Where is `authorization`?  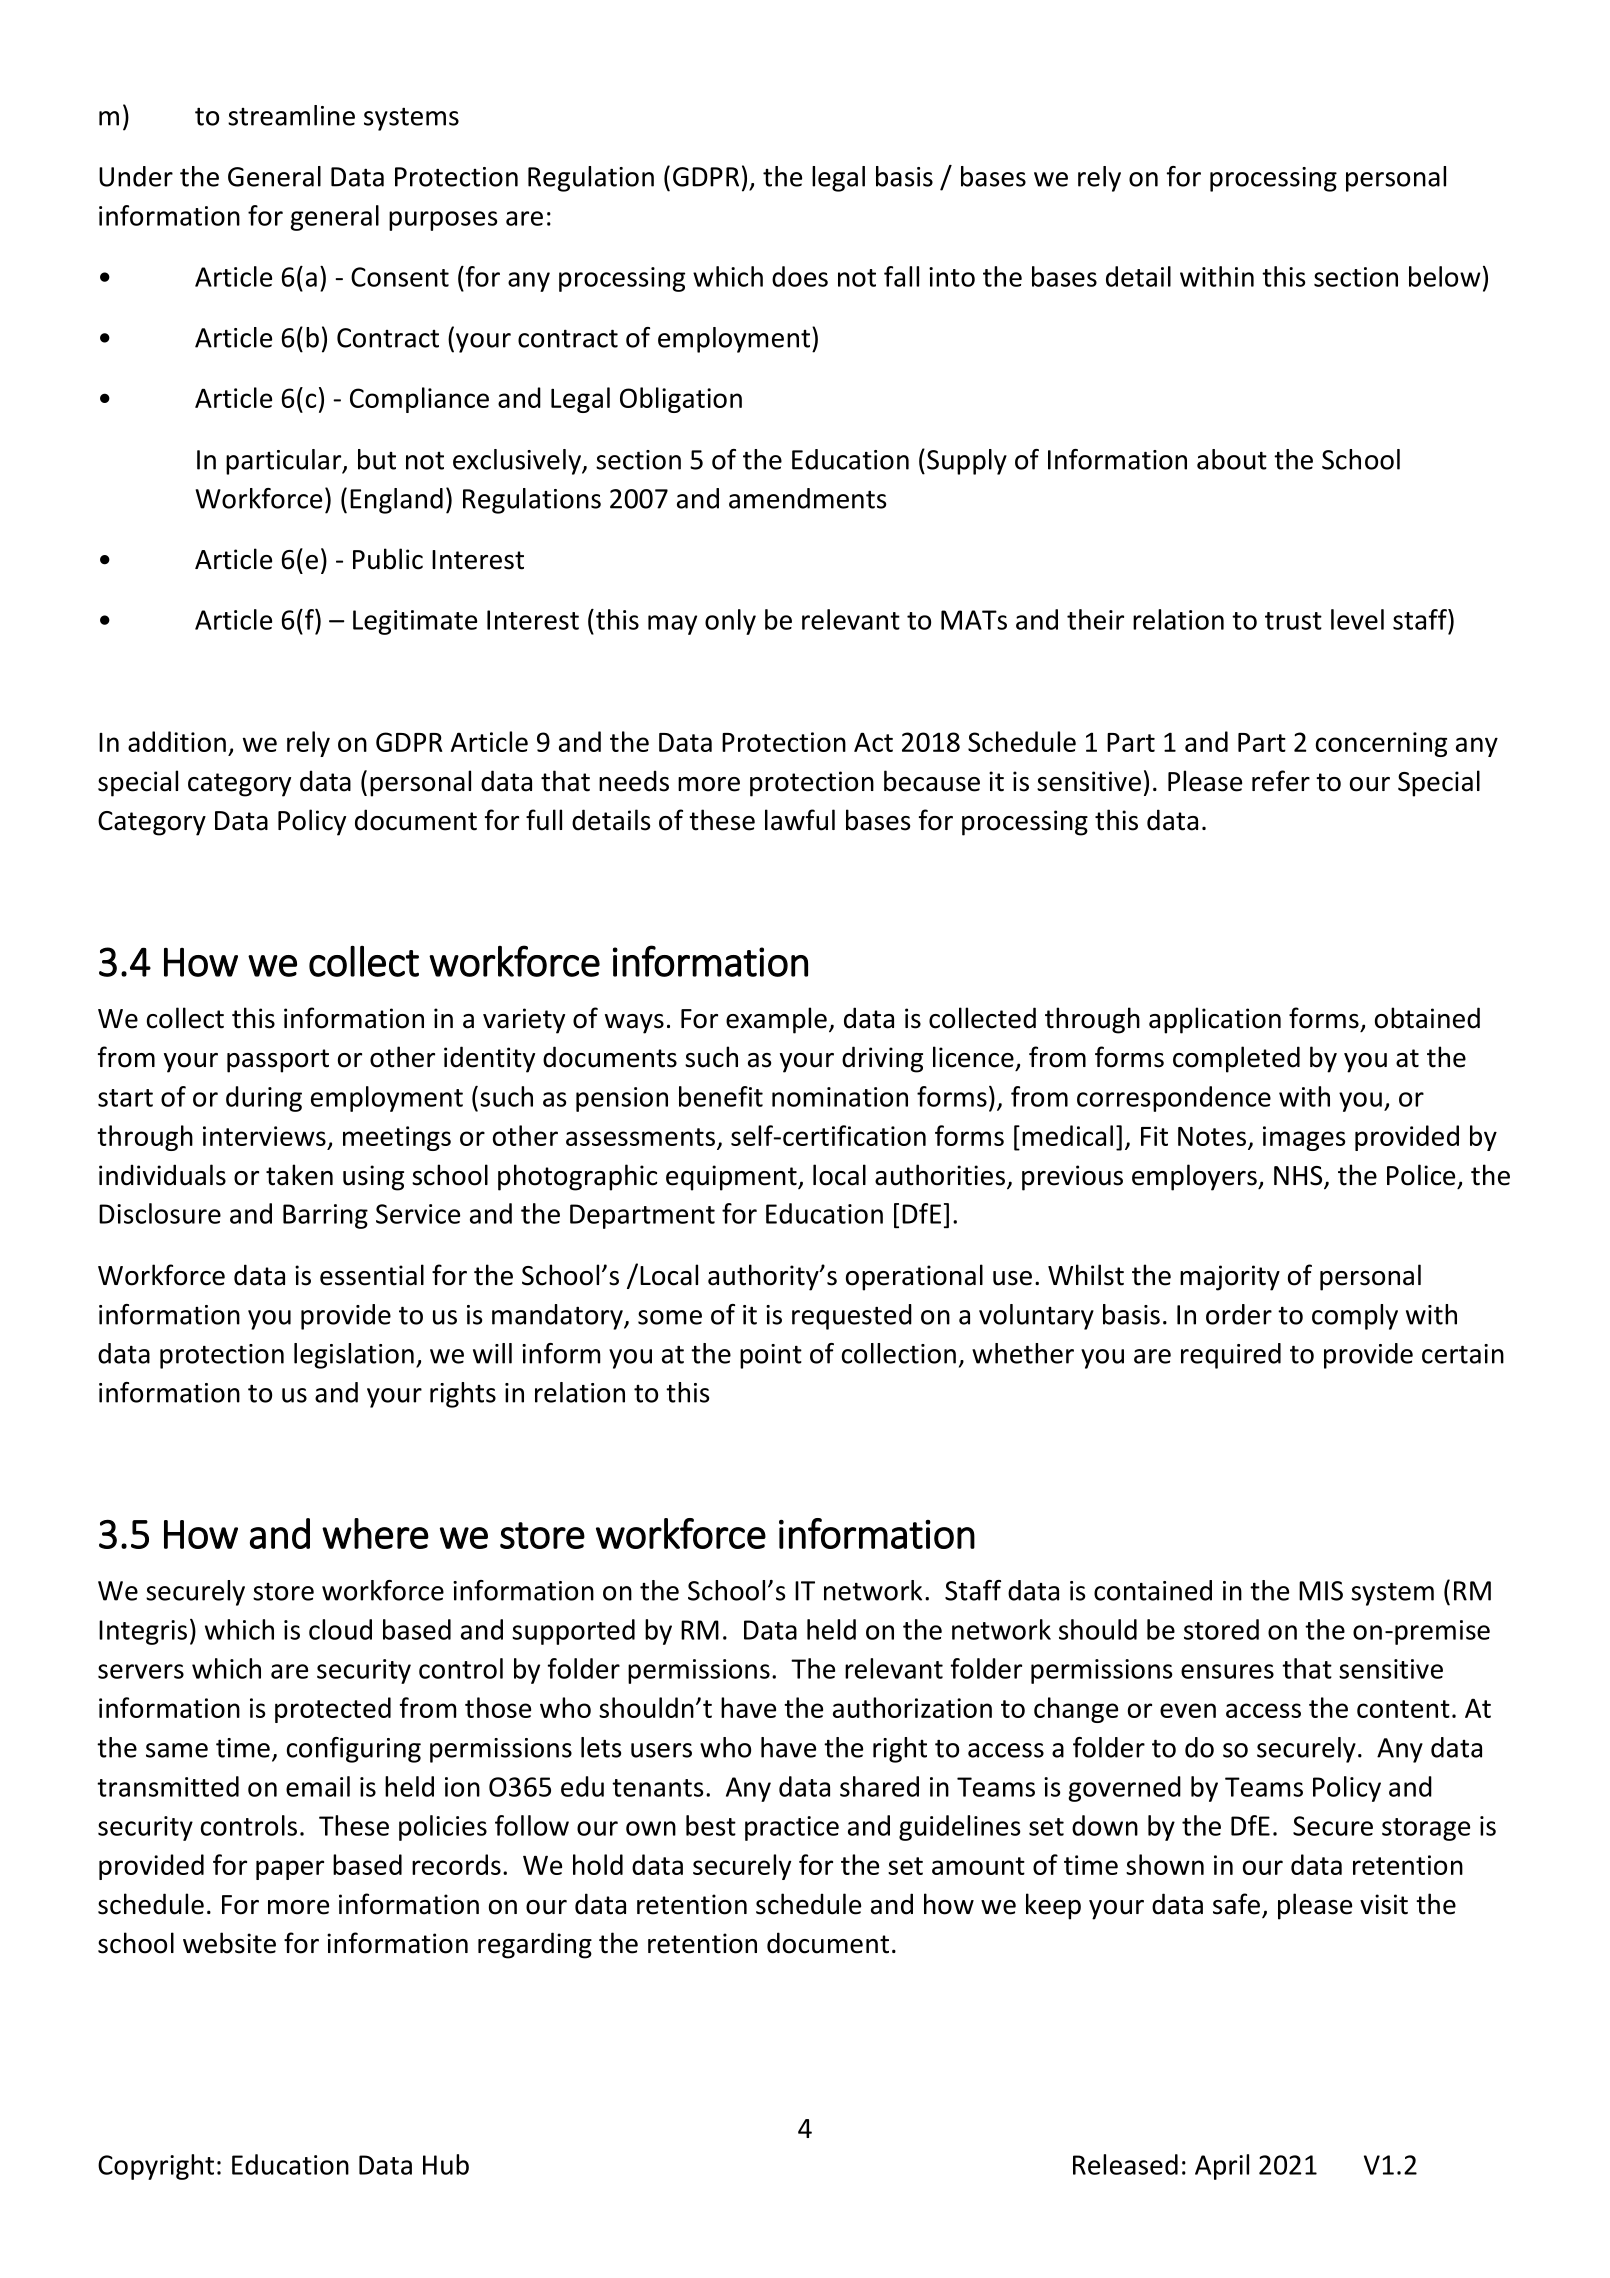 authorization is located at coordinates (912, 1707).
